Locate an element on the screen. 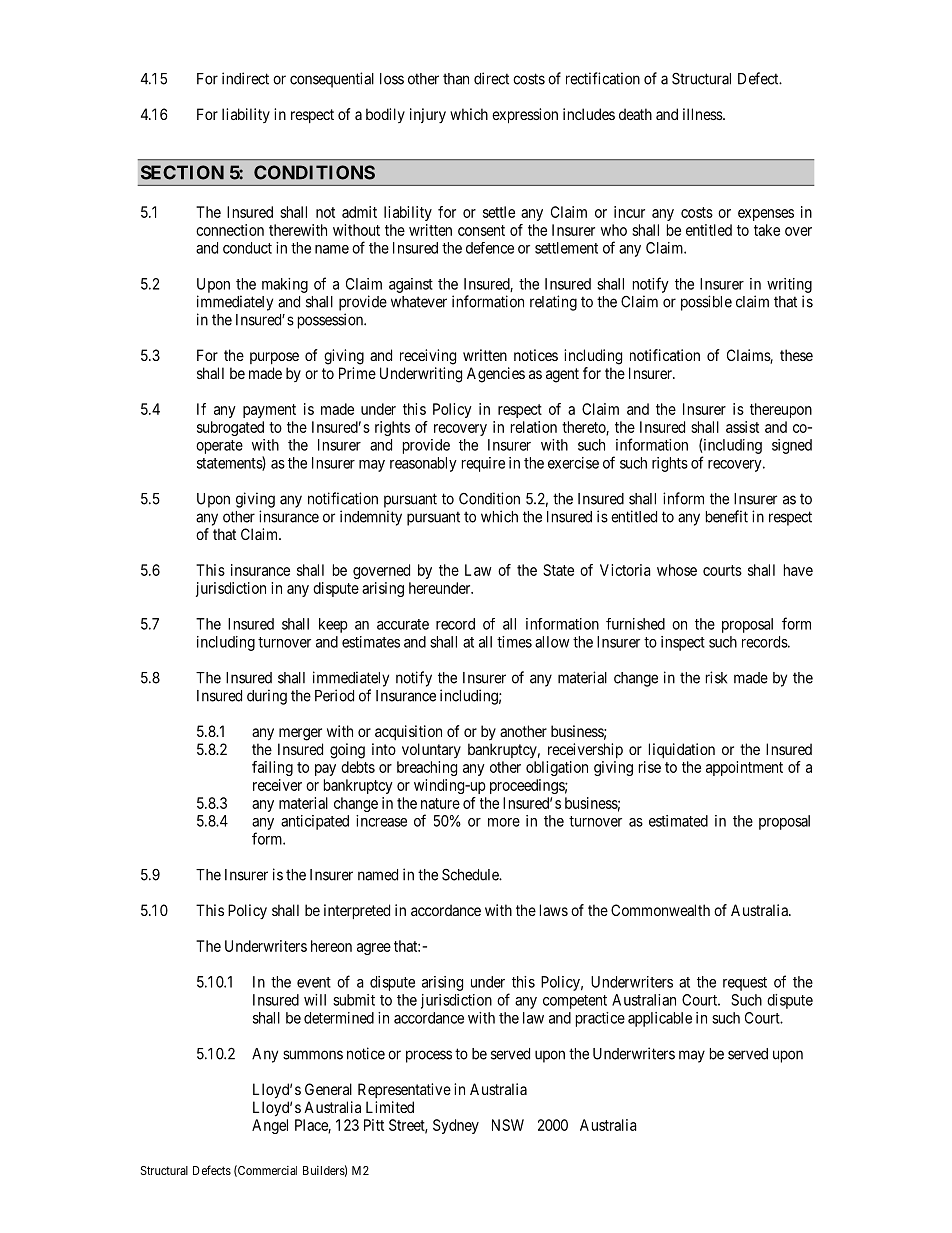 The height and width of the screenshot is (1233, 952). anticipated is located at coordinates (315, 822).
